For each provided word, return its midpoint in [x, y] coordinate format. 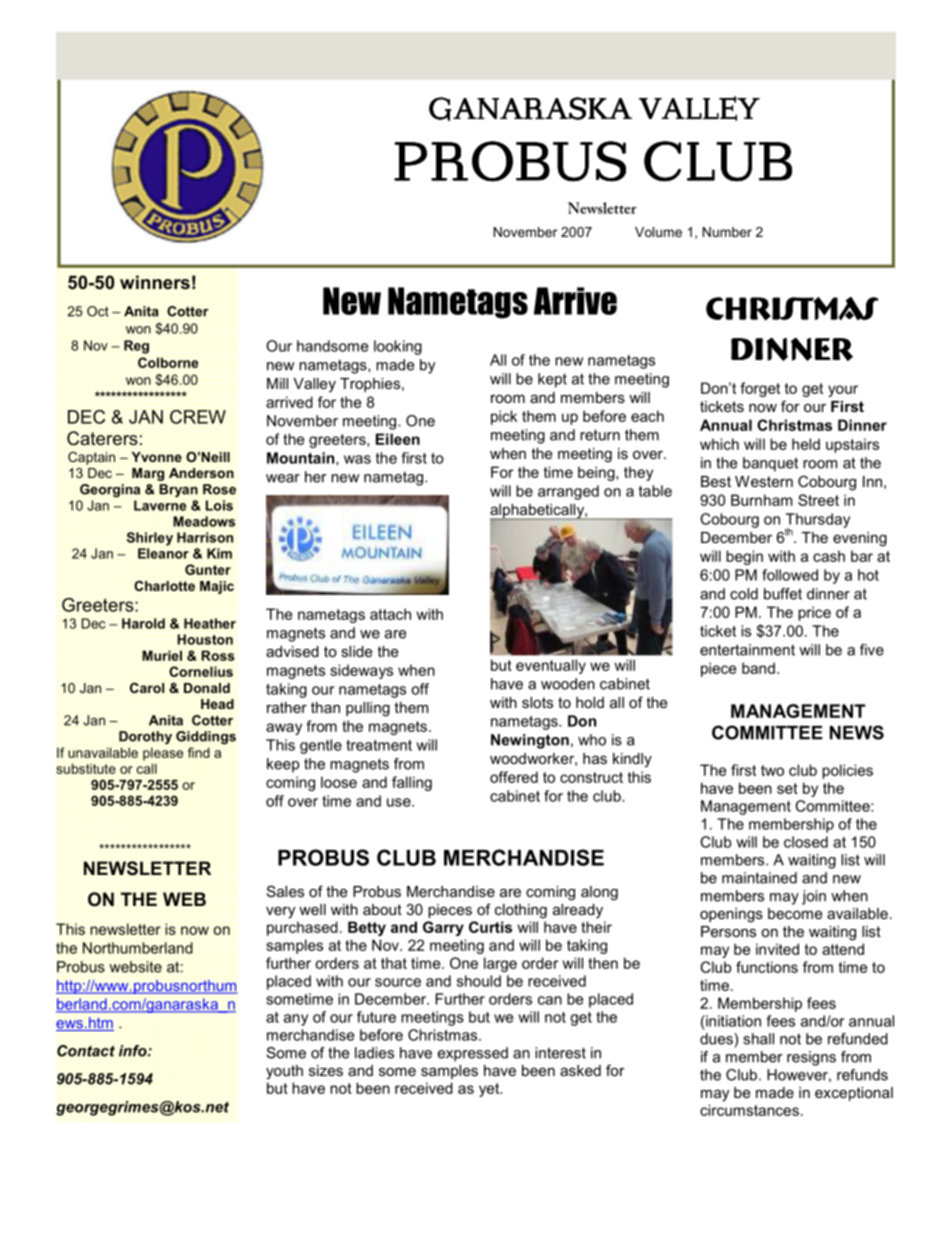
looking [398, 347]
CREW [198, 417]
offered [514, 777]
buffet [783, 594]
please [163, 754]
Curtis [490, 927]
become [795, 913]
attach [390, 614]
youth [284, 1072]
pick [504, 417]
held [806, 444]
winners [155, 282]
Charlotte [164, 586]
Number [727, 232]
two [772, 770]
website [135, 967]
